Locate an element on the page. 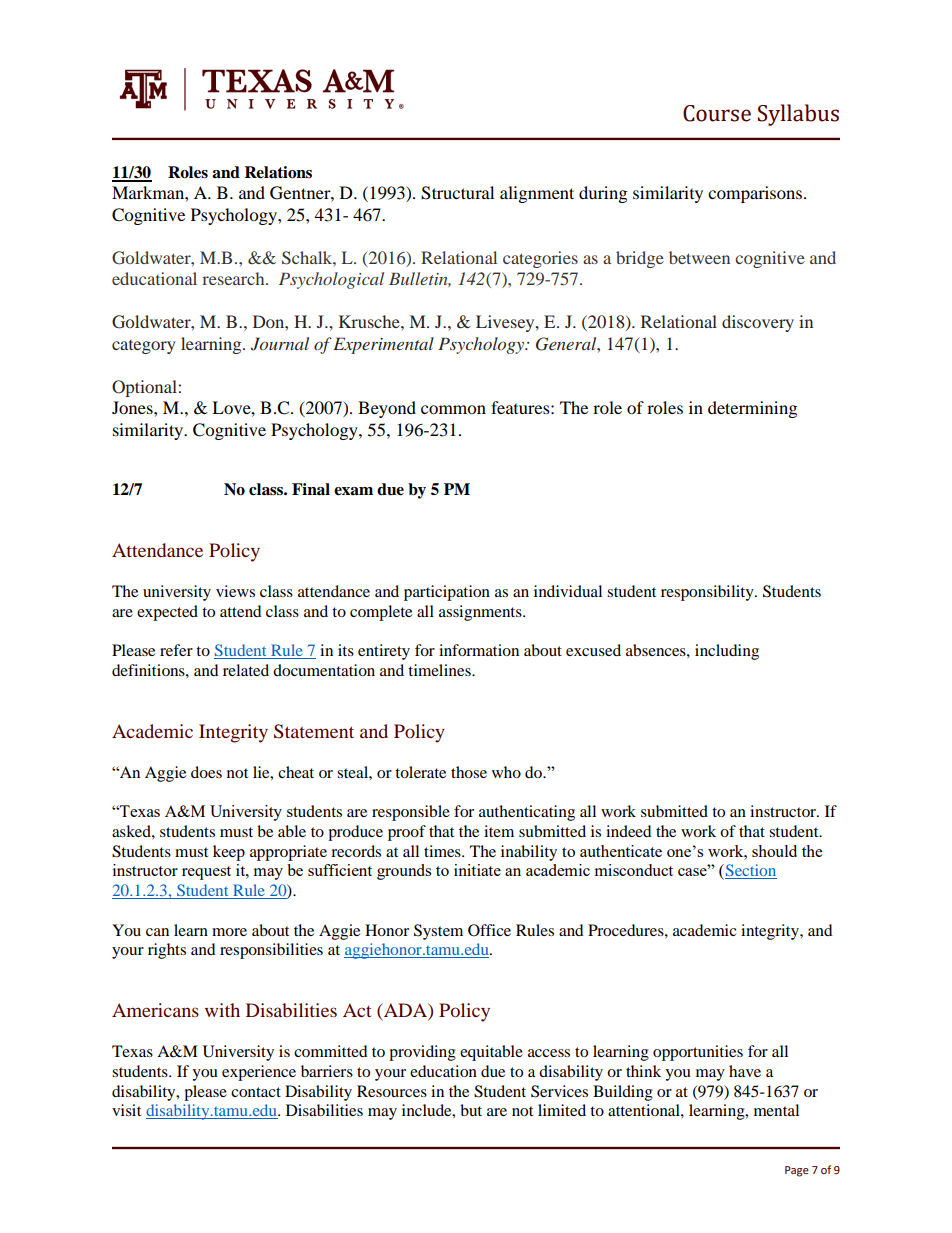  but is located at coordinates (471, 1110).
